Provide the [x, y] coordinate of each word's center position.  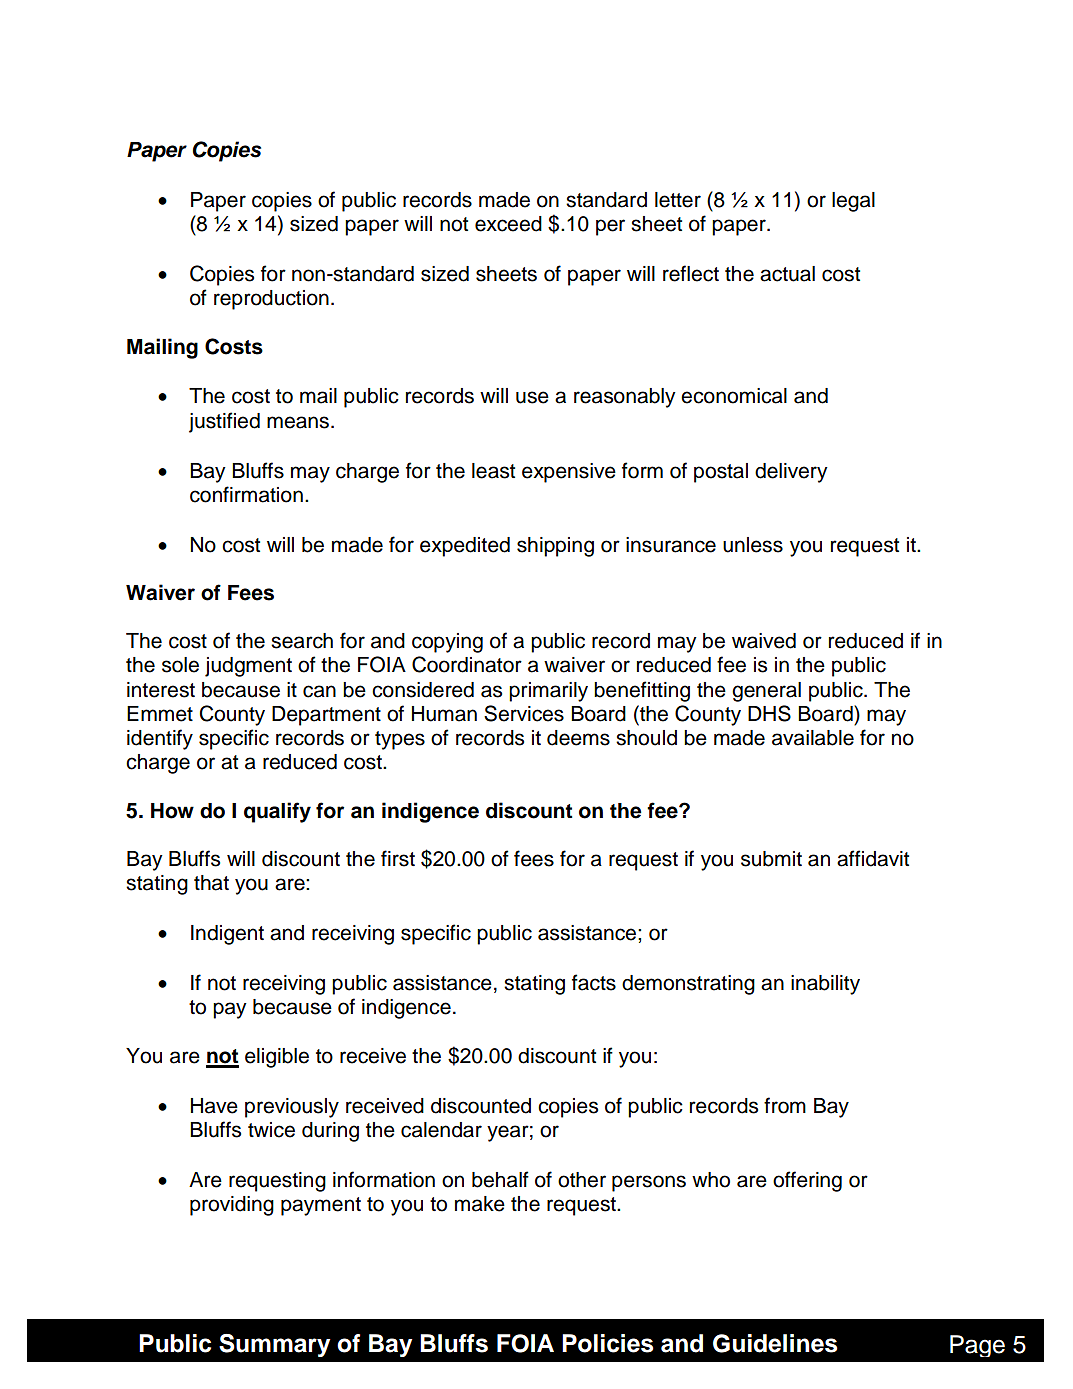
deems [578, 738]
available [813, 738]
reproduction [271, 300]
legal [853, 202]
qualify [277, 812]
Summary [274, 1345]
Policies [608, 1343]
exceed [508, 224]
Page [977, 1346]
